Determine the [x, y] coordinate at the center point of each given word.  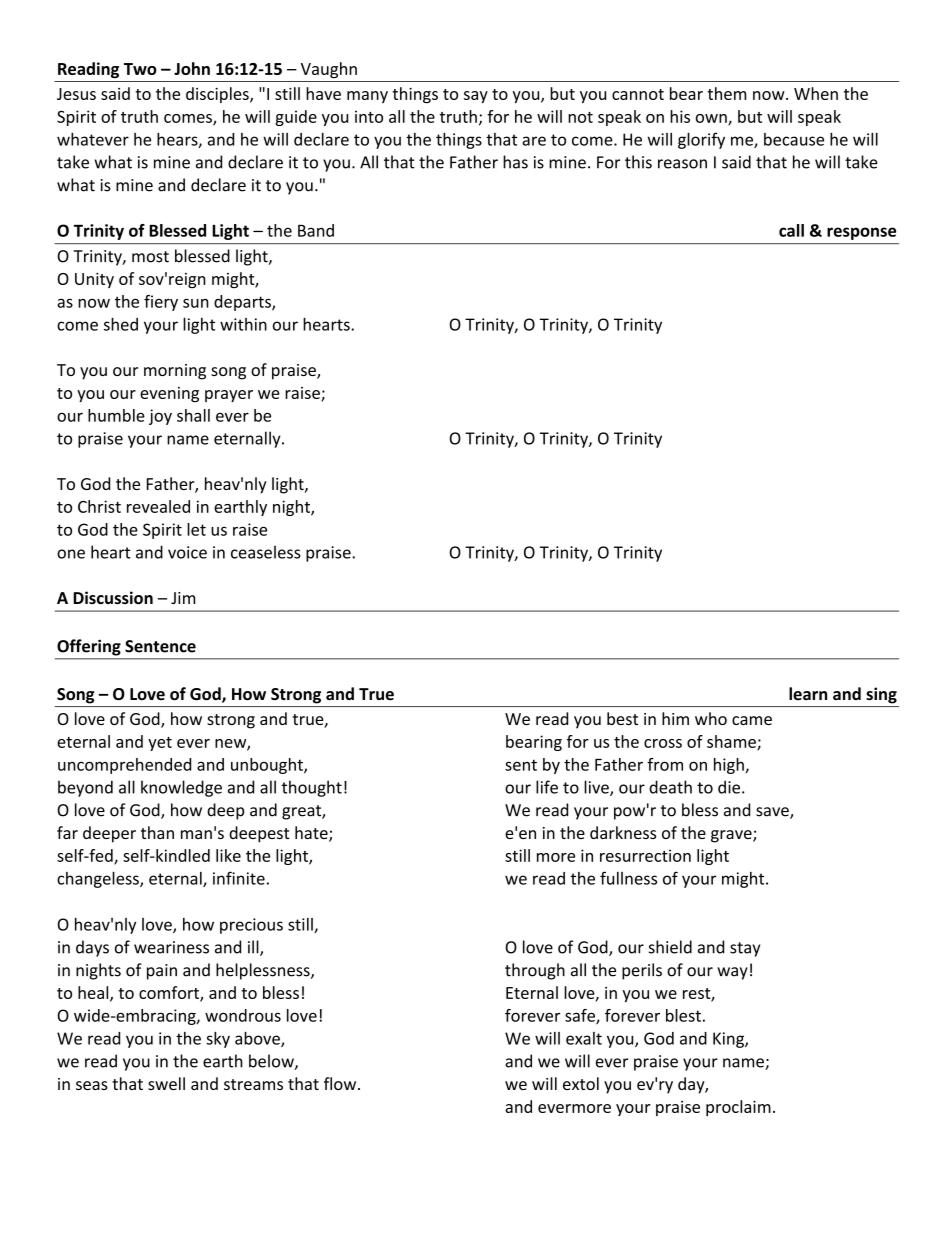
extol [581, 1083]
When [816, 93]
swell [166, 1083]
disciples [218, 95]
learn [808, 693]
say [476, 97]
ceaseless [266, 552]
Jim [183, 598]
